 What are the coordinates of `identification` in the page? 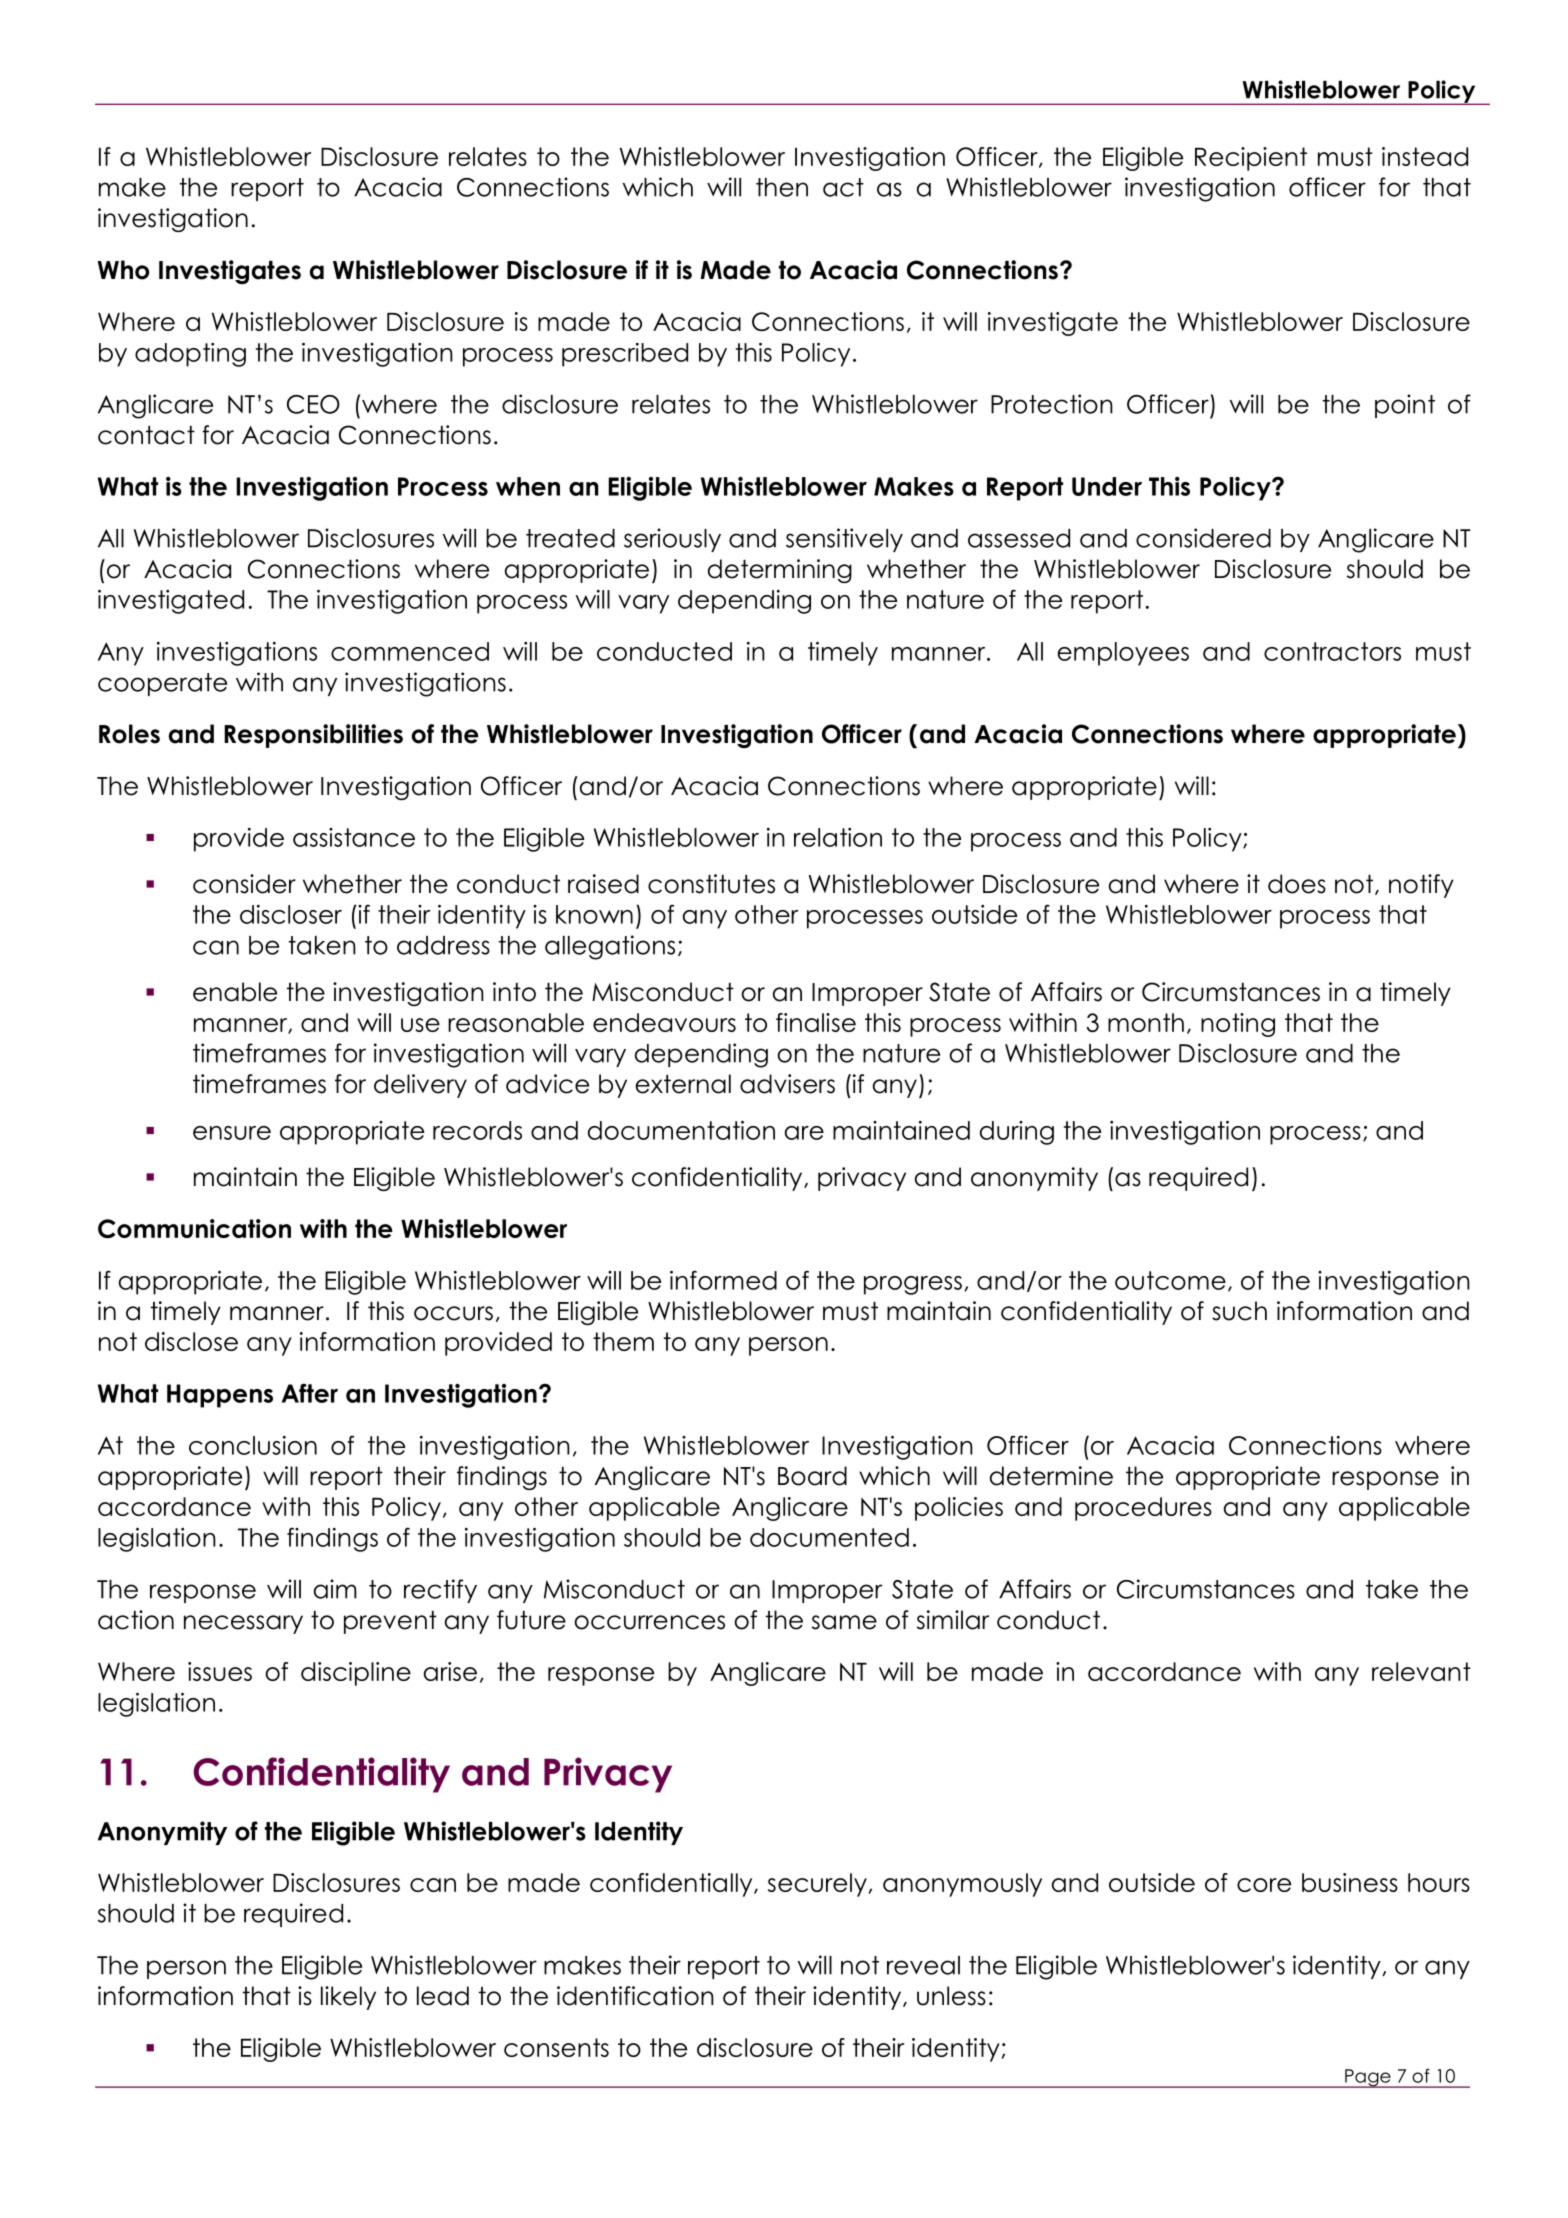 It's located at (635, 1996).
